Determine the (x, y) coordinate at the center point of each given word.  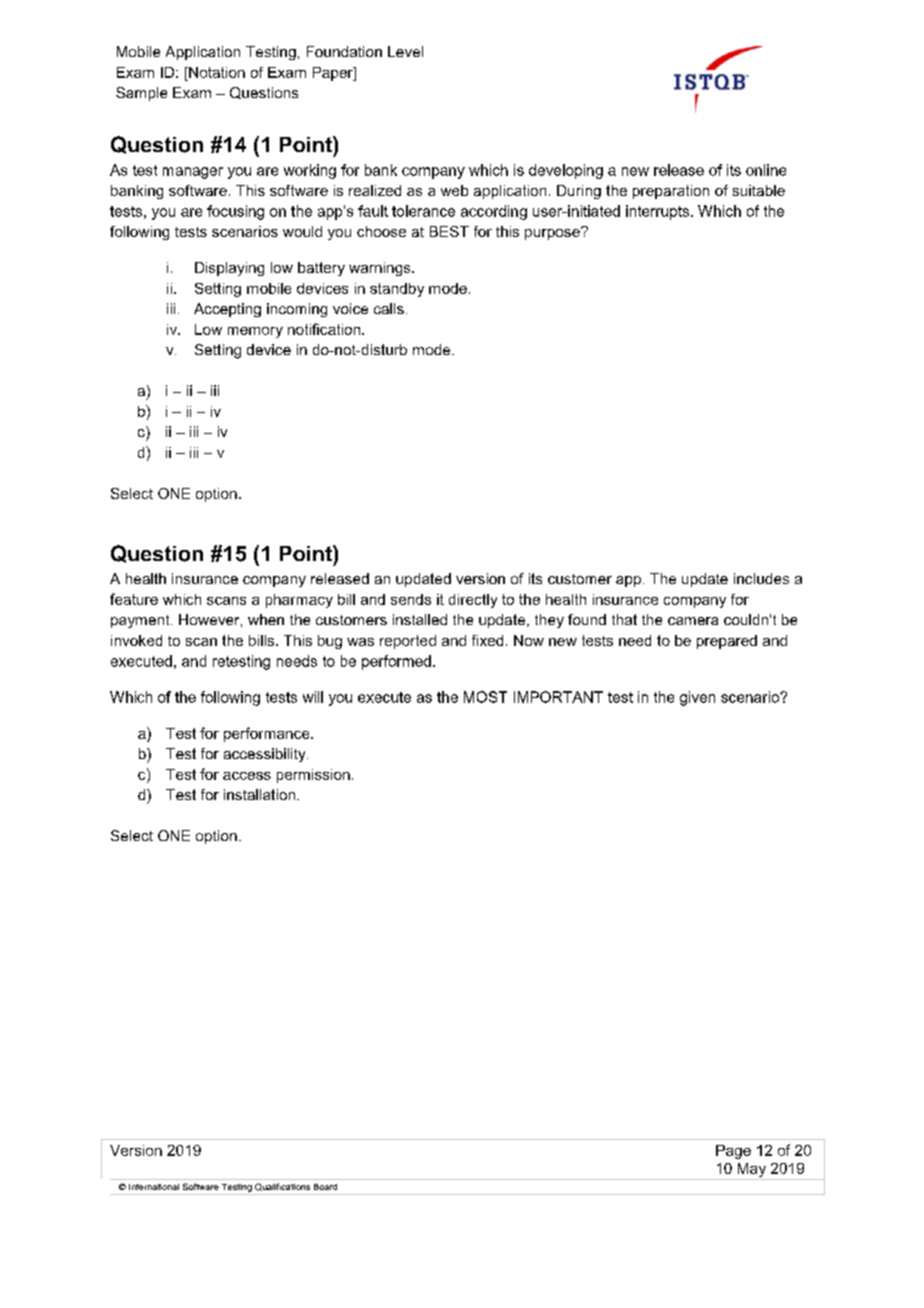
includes (761, 578)
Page (733, 1152)
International (154, 1187)
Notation (216, 72)
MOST (485, 697)
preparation (671, 192)
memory (255, 332)
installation (259, 794)
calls (389, 308)
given (697, 698)
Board (325, 1187)
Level (405, 51)
